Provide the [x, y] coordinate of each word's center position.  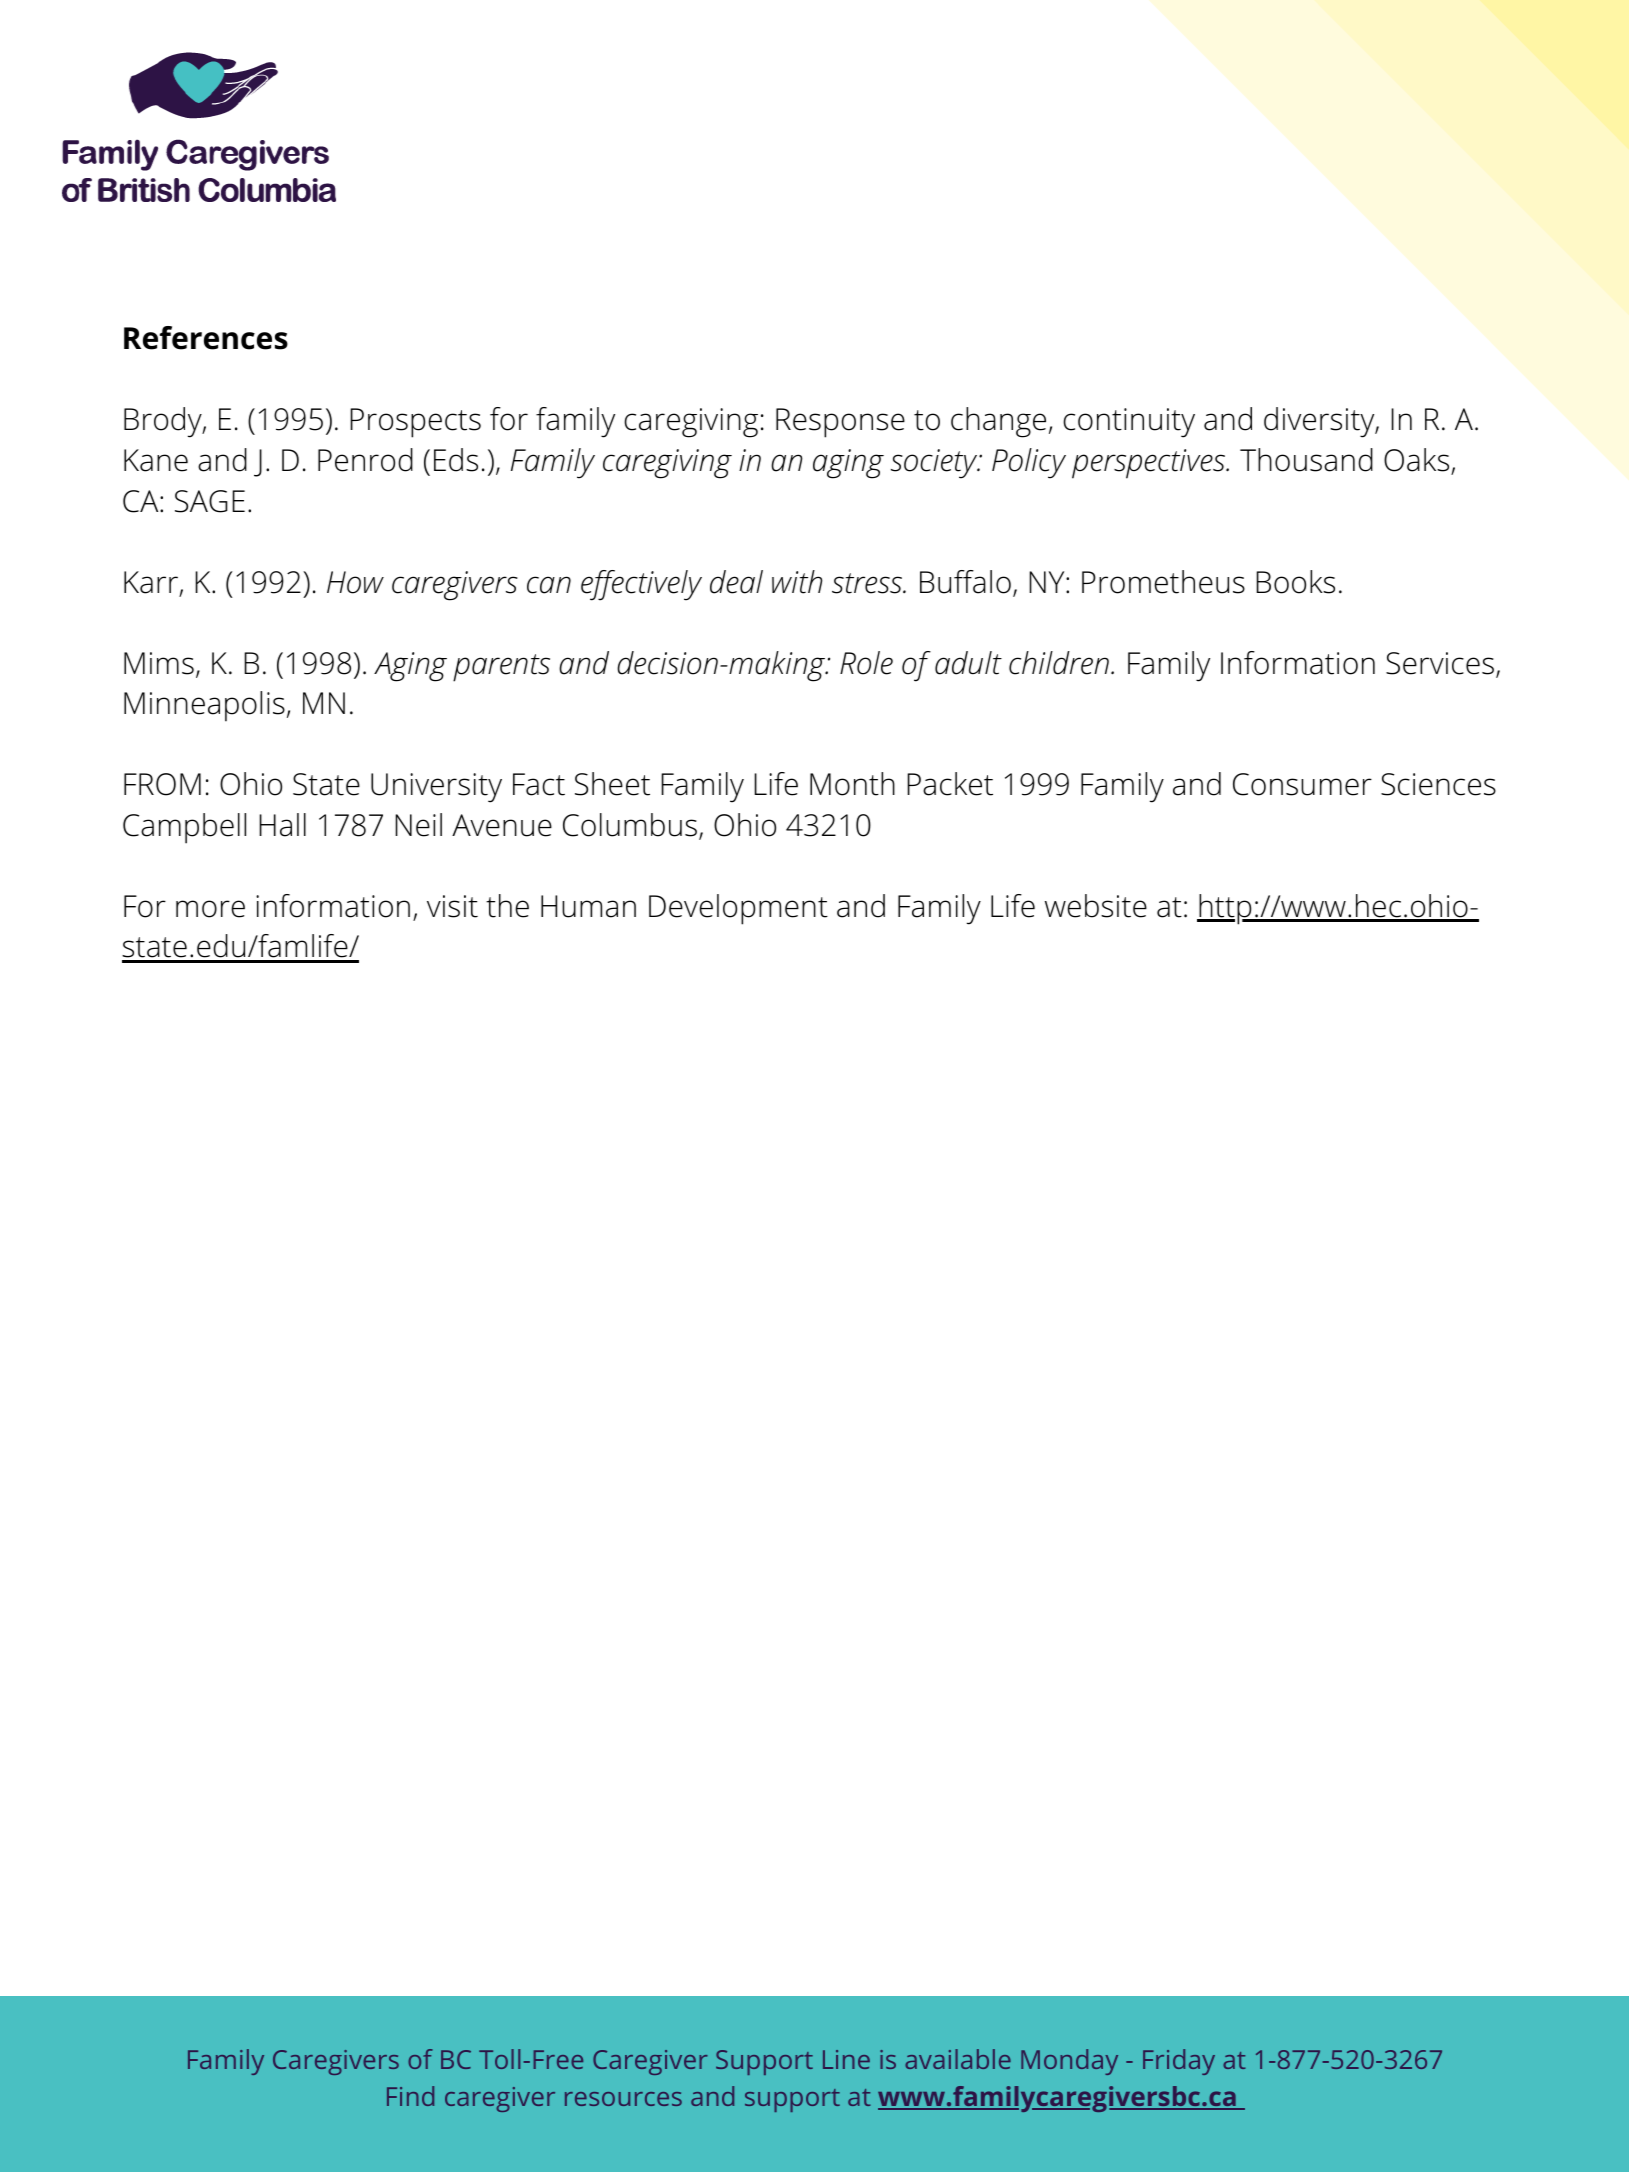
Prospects [415, 423]
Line [846, 2059]
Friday [1179, 2062]
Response [840, 423]
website [1096, 906]
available [958, 2059]
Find [410, 2096]
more [210, 909]
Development [738, 909]
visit [452, 906]
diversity [1319, 422]
